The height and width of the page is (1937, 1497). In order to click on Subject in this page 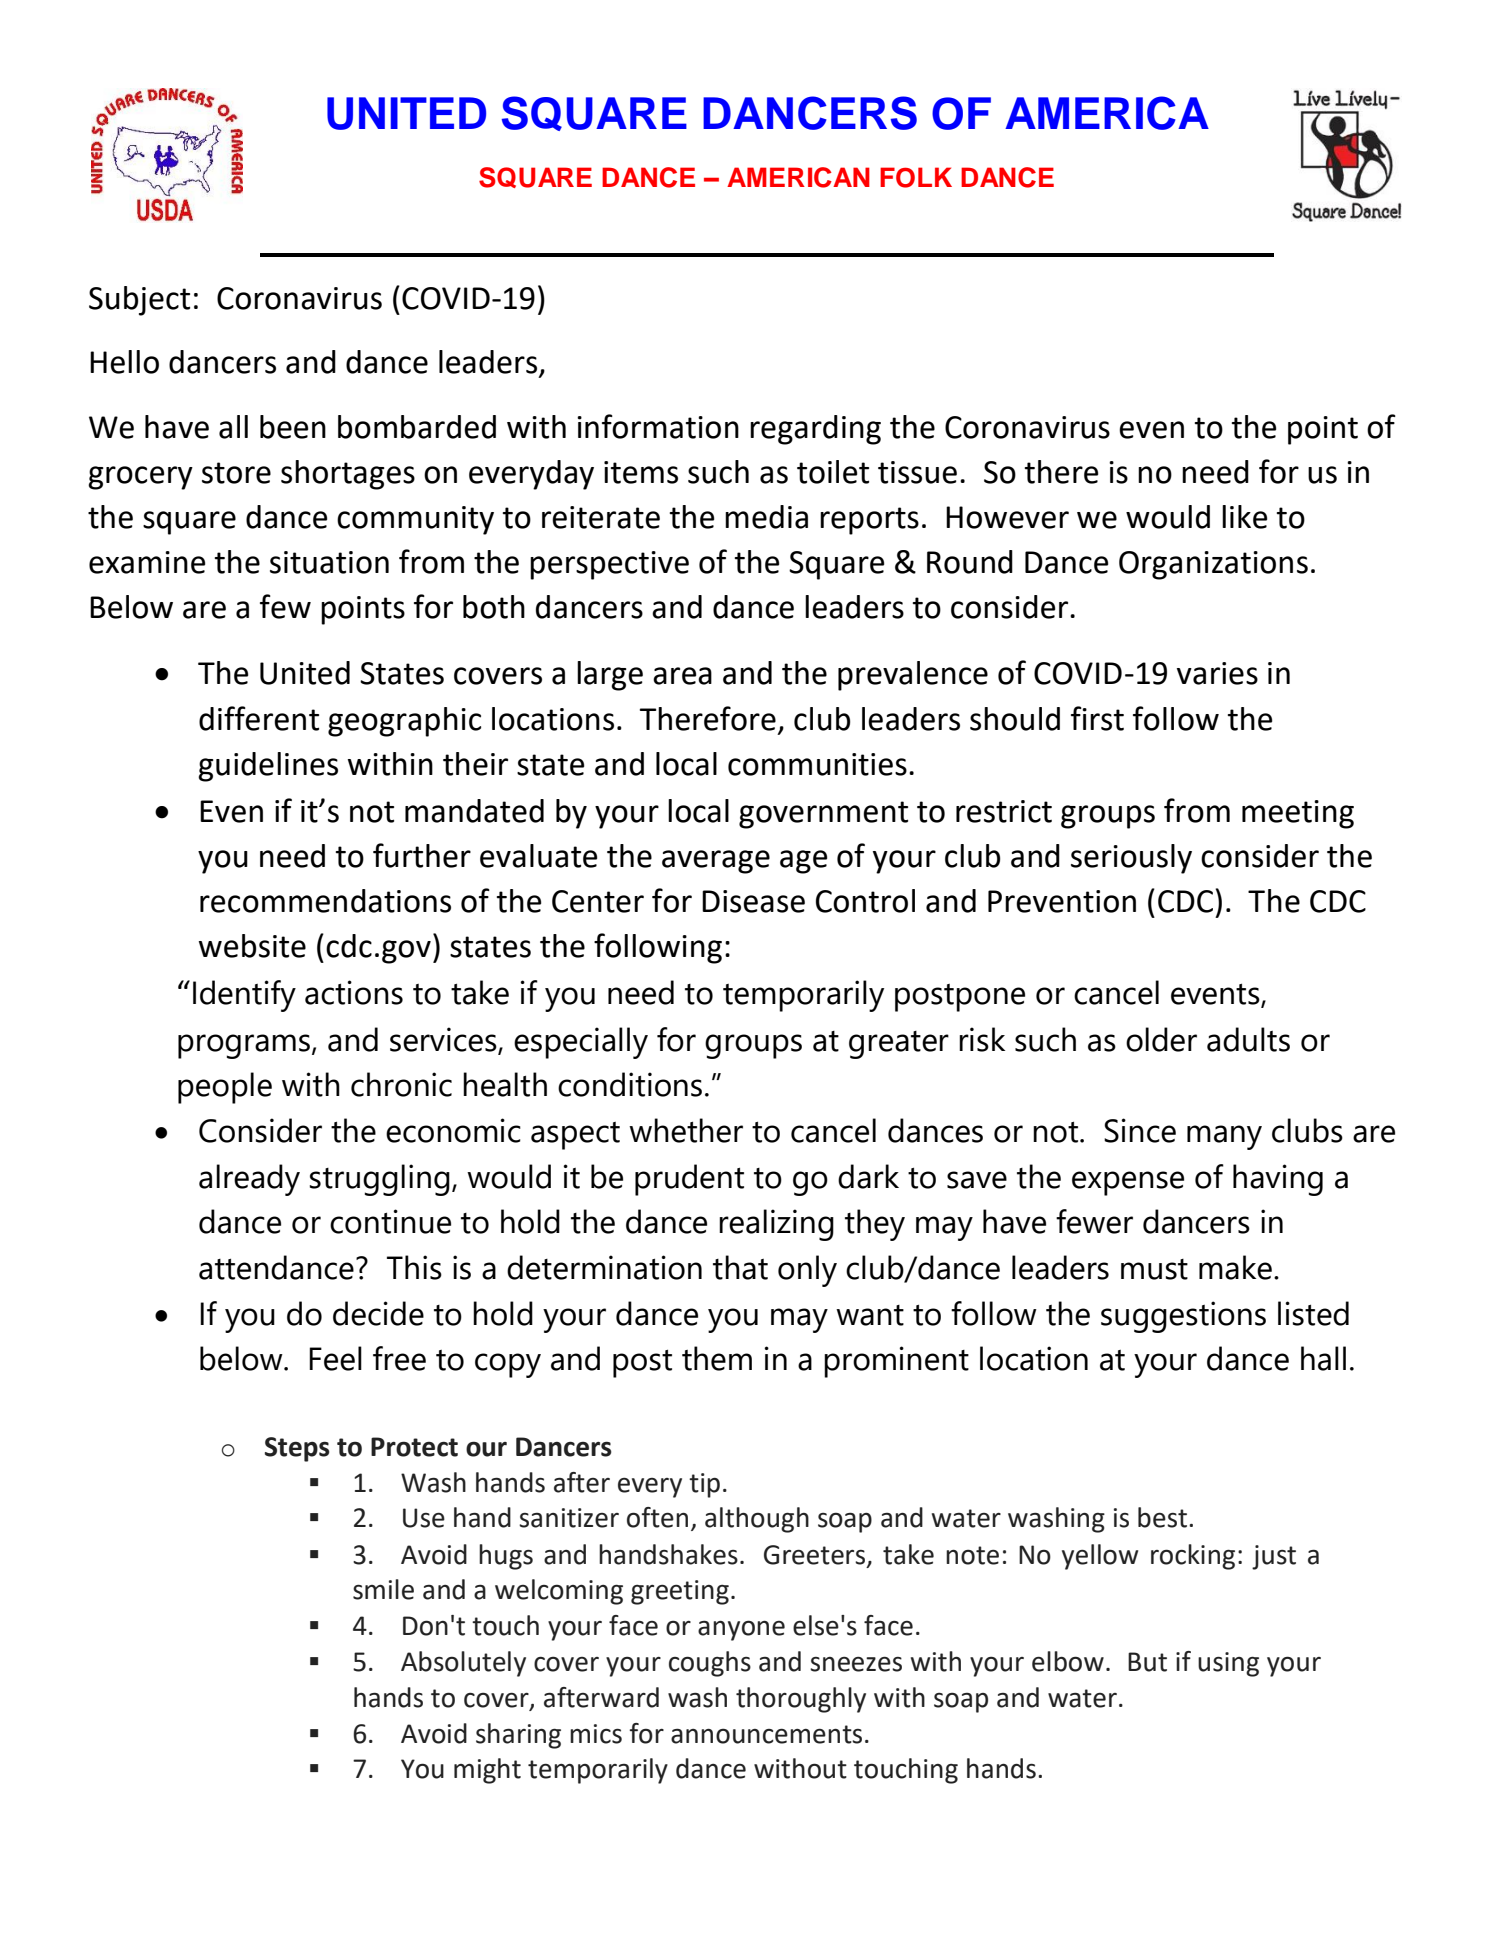, I will do `click(139, 301)`.
